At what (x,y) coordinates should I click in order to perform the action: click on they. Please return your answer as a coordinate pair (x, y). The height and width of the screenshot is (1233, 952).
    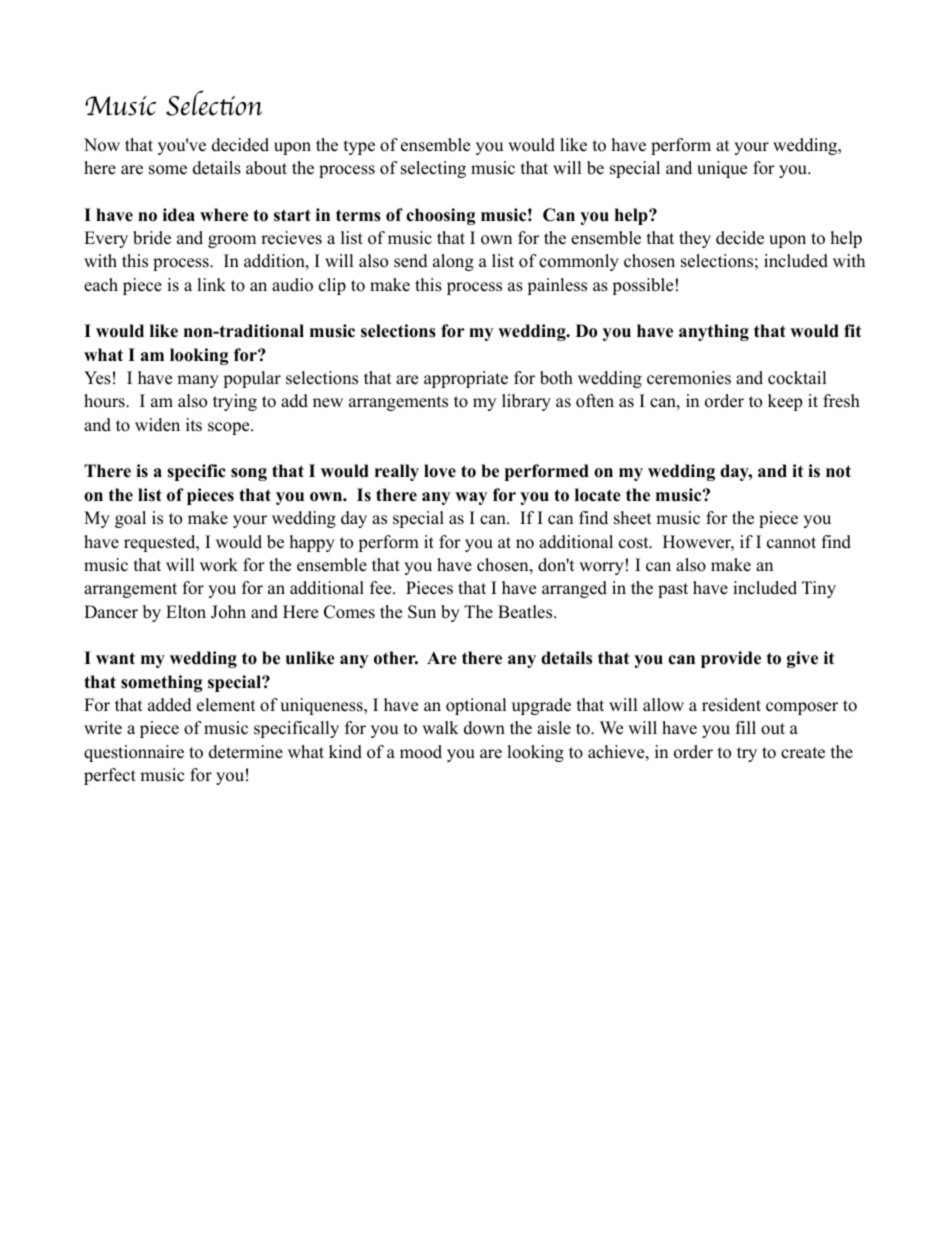
    Looking at the image, I should click on (695, 239).
